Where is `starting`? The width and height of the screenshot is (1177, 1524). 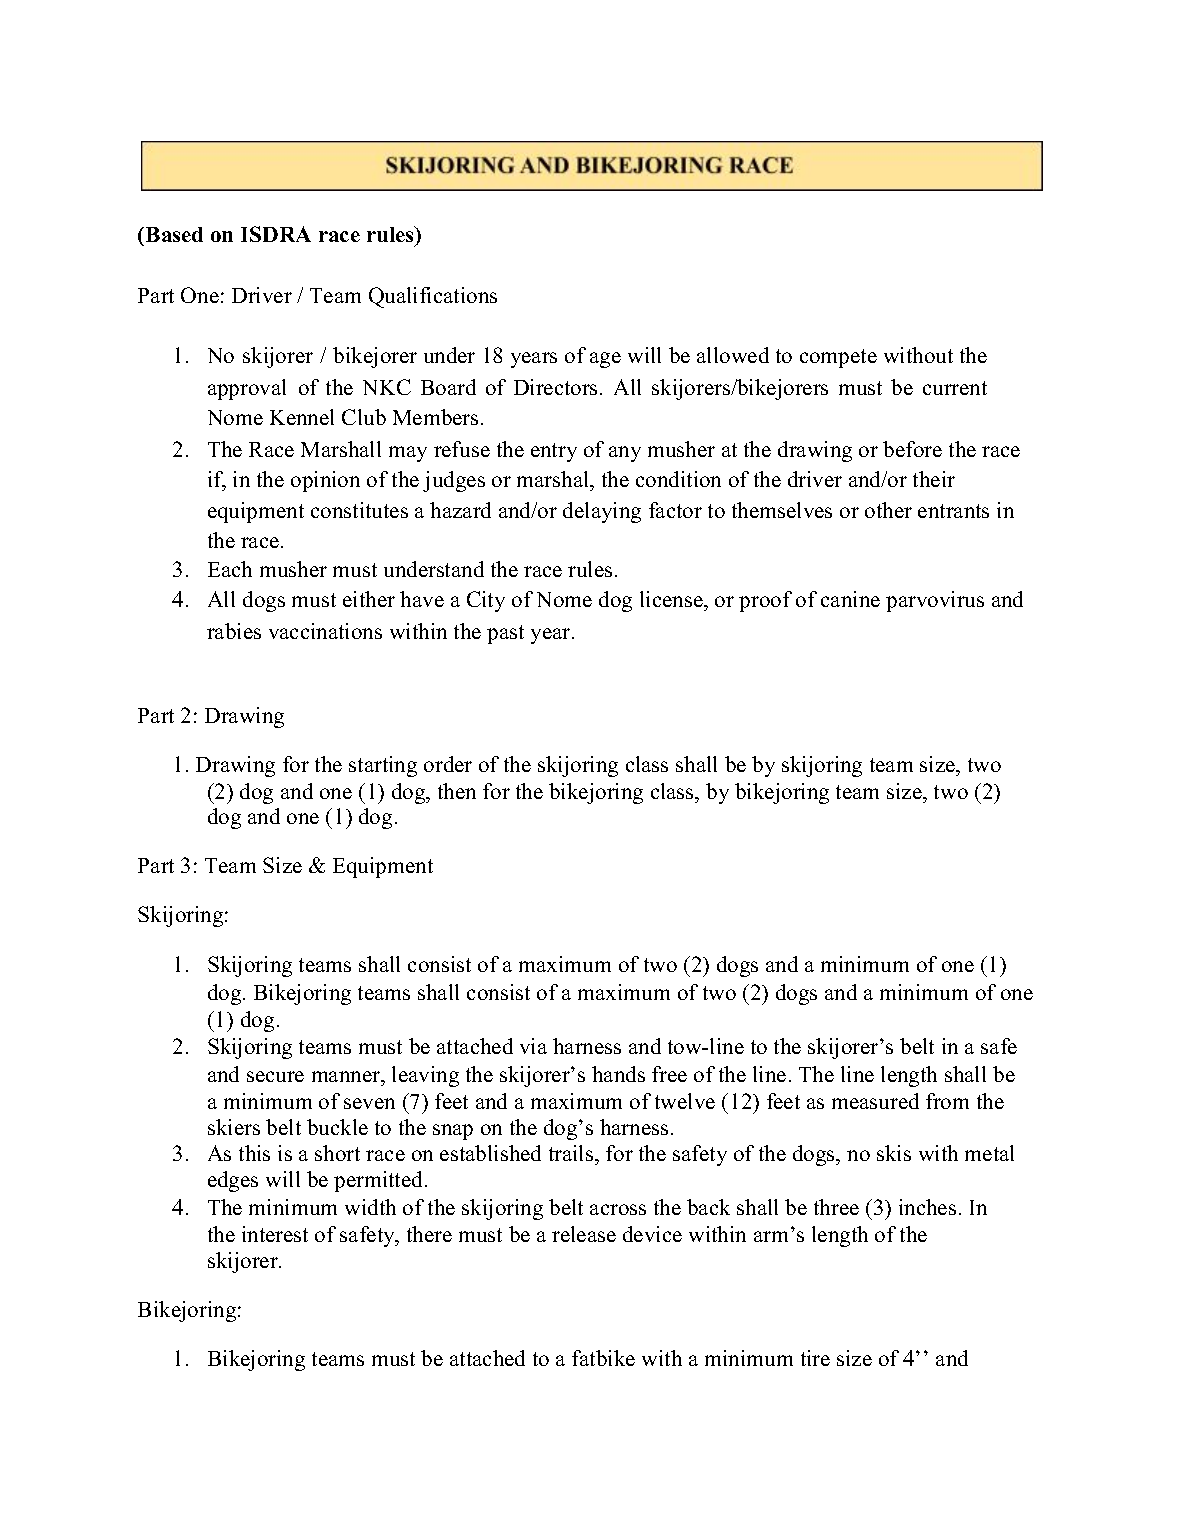
starting is located at coordinates (383, 766).
